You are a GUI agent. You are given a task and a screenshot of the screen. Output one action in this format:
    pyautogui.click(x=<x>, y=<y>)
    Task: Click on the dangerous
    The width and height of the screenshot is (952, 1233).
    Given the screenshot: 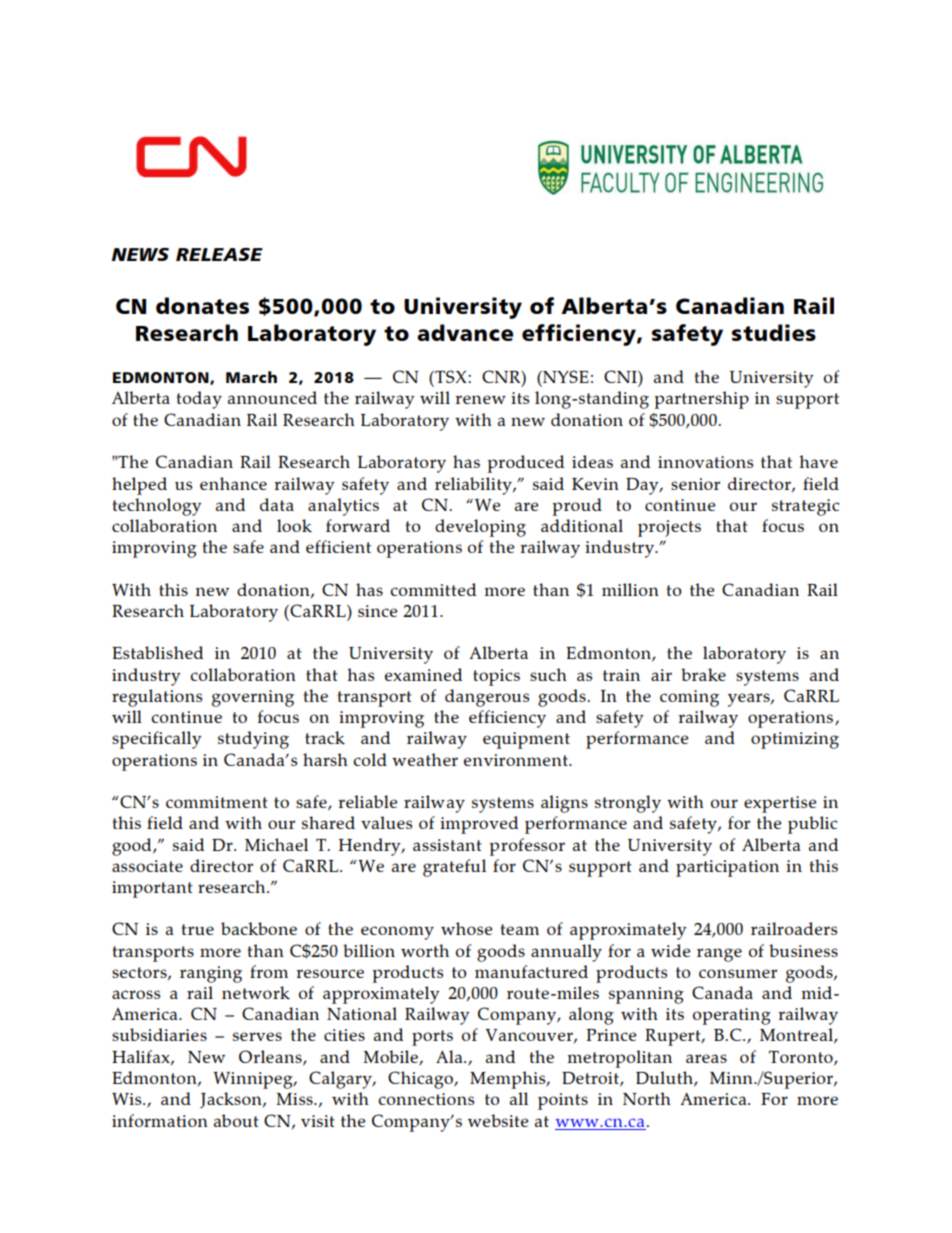 What is the action you would take?
    pyautogui.click(x=487, y=698)
